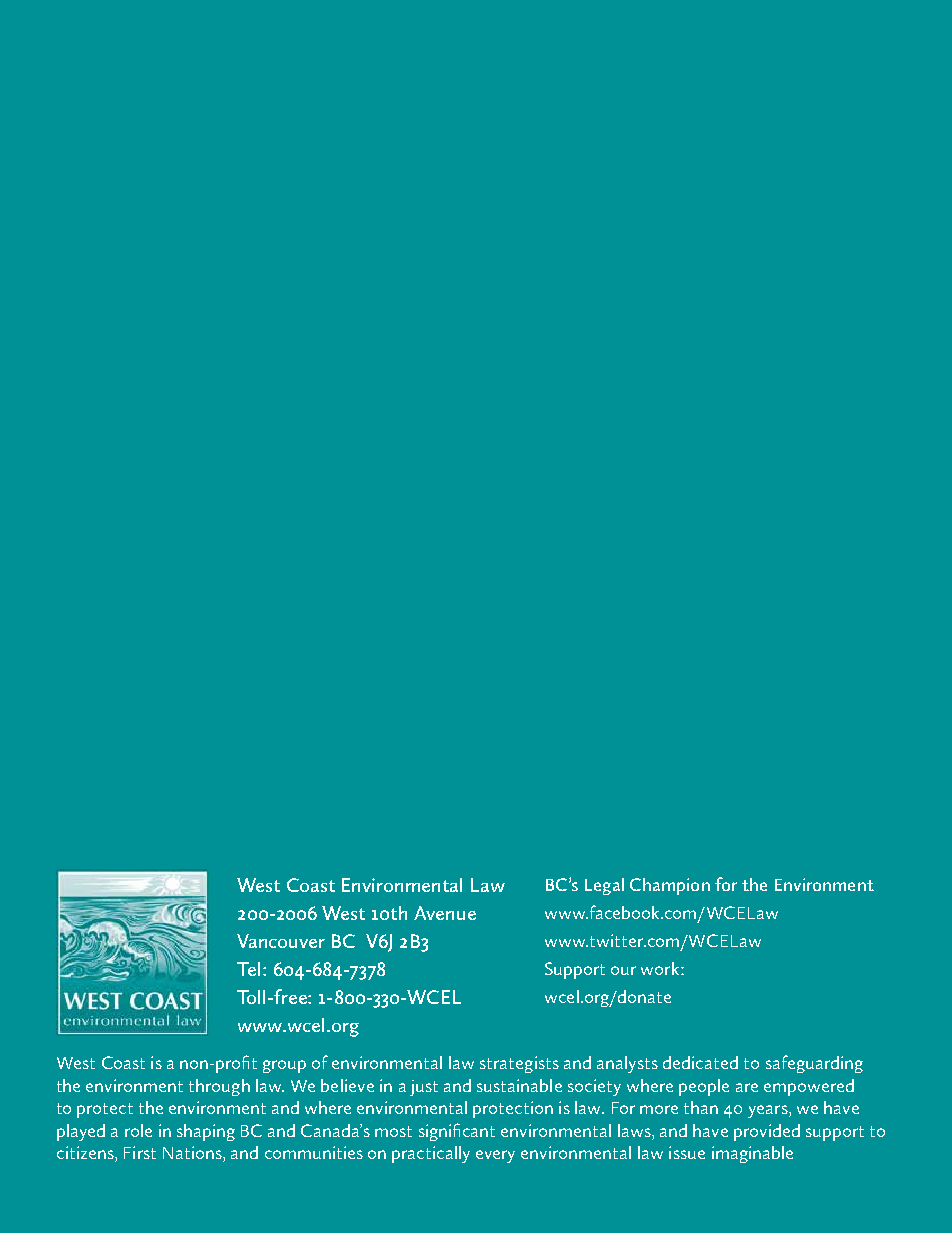 This screenshot has width=952, height=1233. I want to click on dedicated, so click(700, 1062).
